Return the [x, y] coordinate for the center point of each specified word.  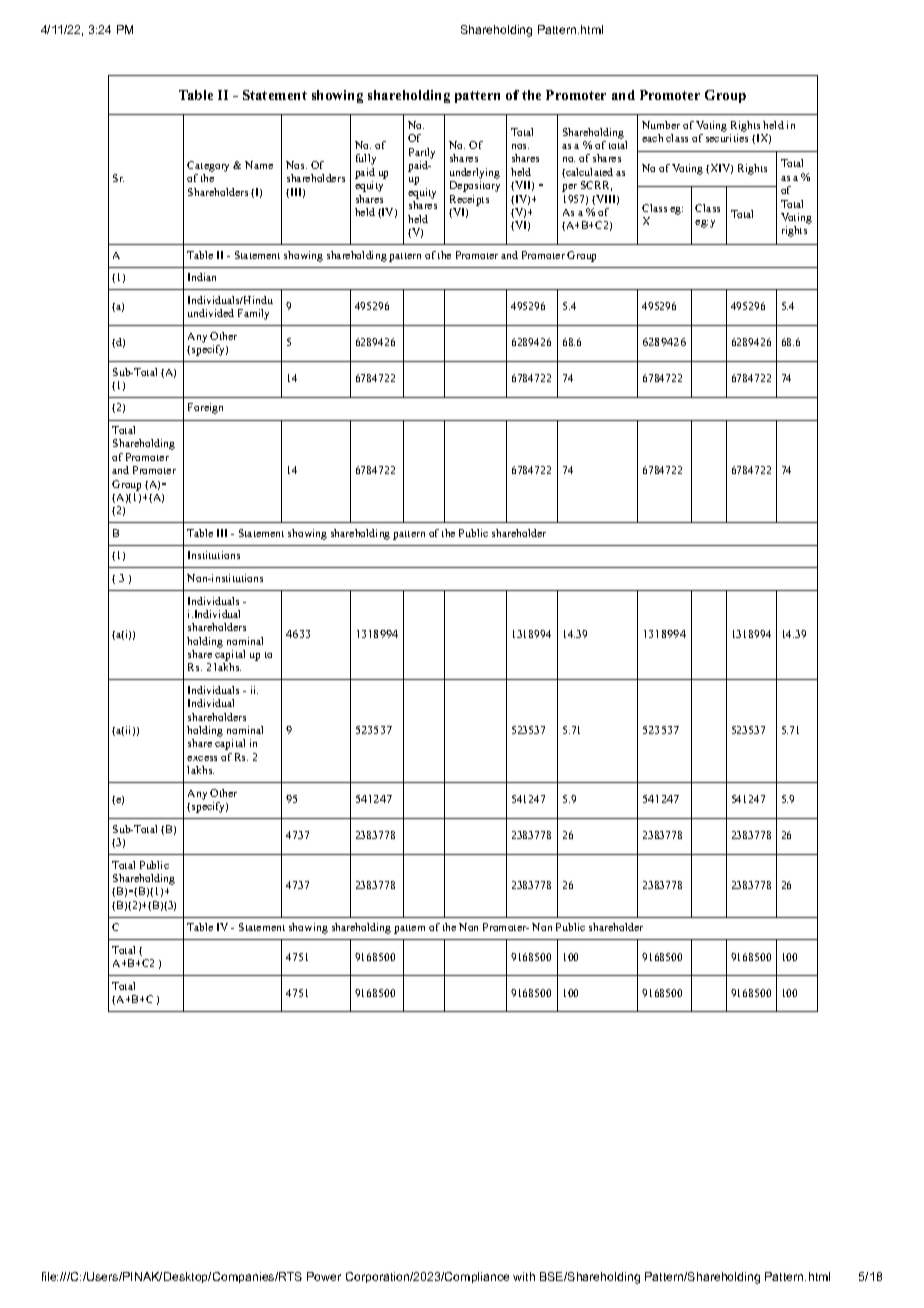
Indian [202, 277]
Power [324, 1276]
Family [253, 314]
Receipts [469, 200]
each [652, 138]
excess [202, 758]
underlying [475, 173]
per [569, 188]
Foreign [205, 408]
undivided [211, 313]
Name [259, 165]
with [524, 1276]
